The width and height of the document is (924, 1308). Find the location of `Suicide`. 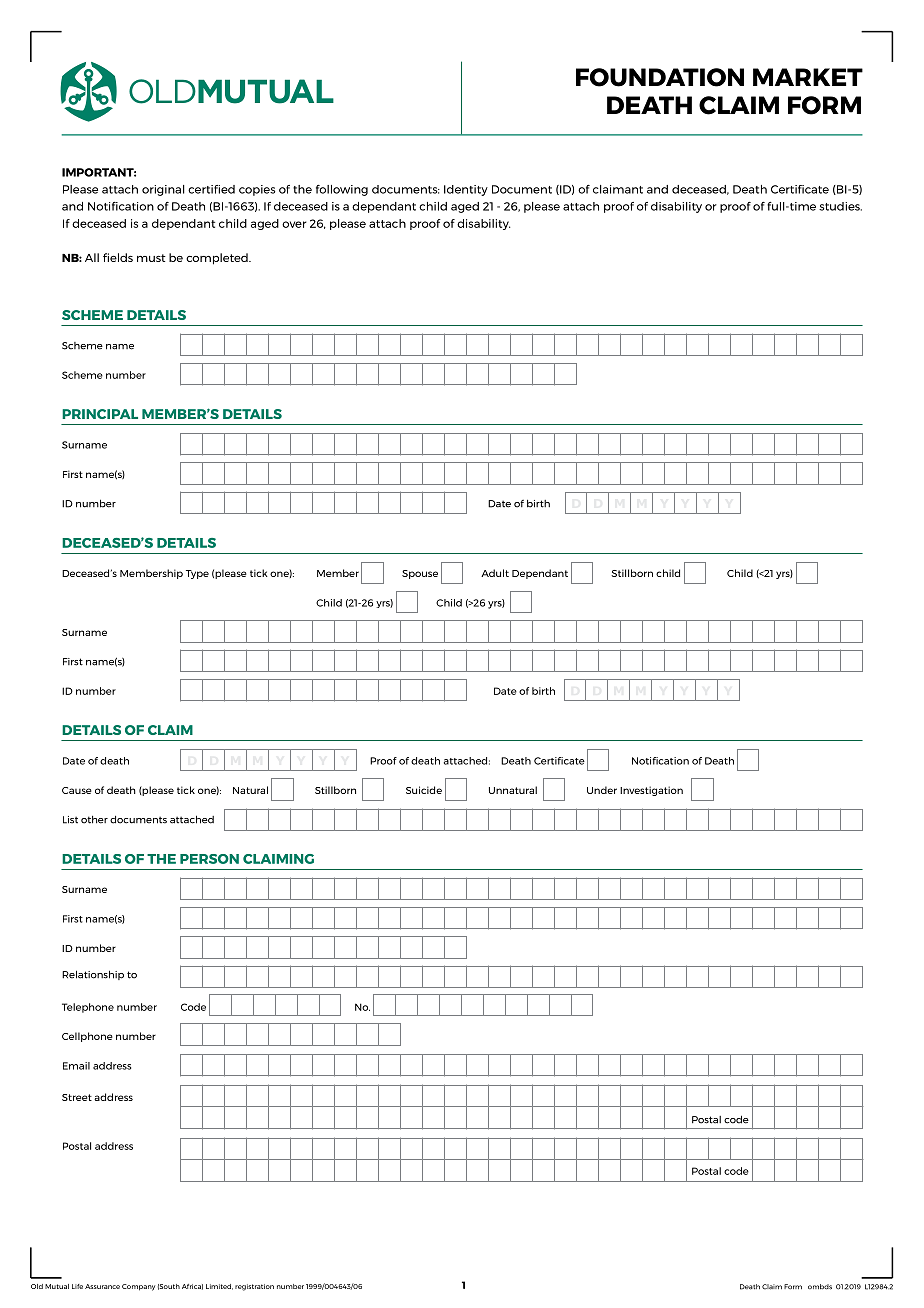

Suicide is located at coordinates (424, 790).
